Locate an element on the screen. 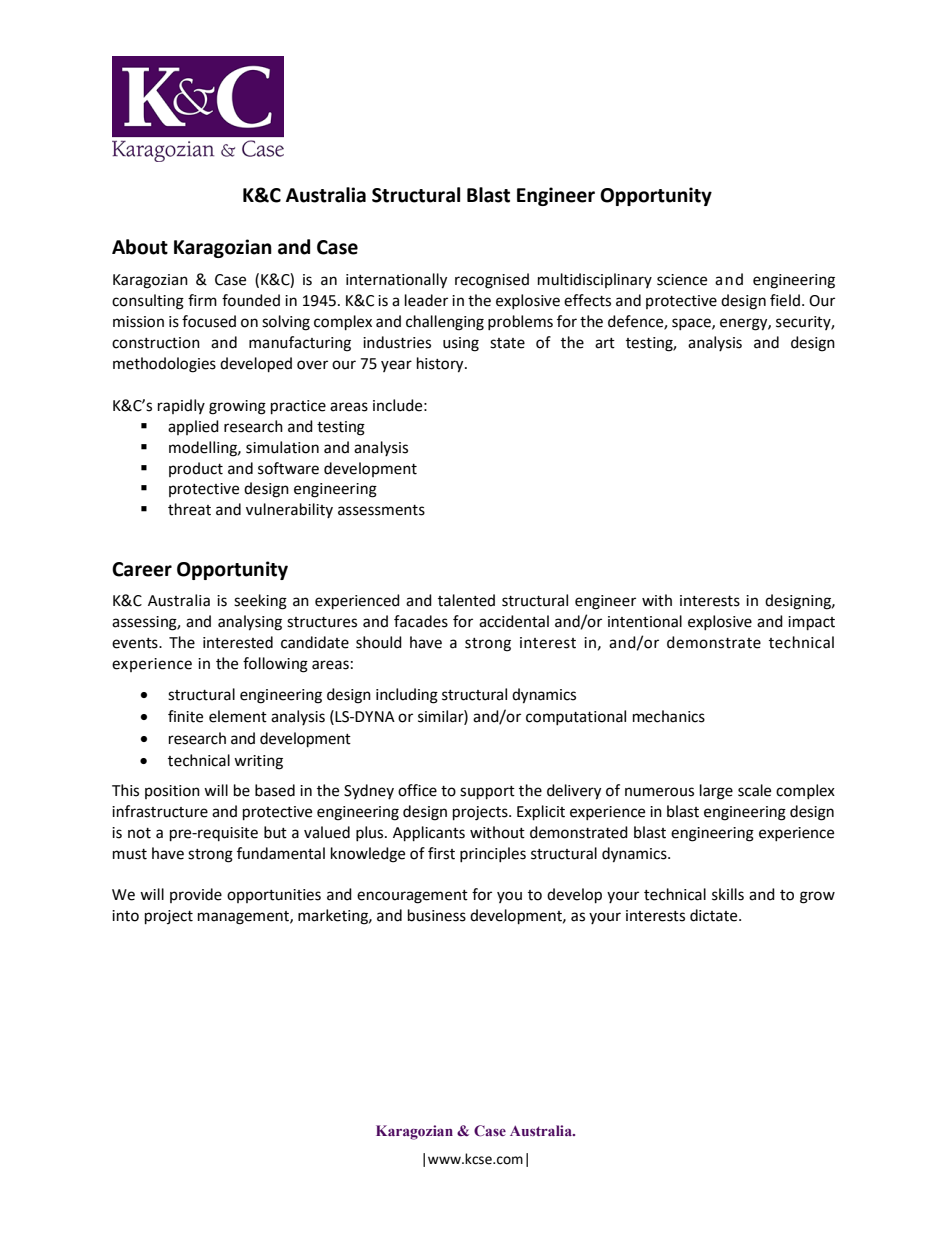 Image resolution: width=952 pixels, height=1233 pixels. intentional is located at coordinates (645, 621).
